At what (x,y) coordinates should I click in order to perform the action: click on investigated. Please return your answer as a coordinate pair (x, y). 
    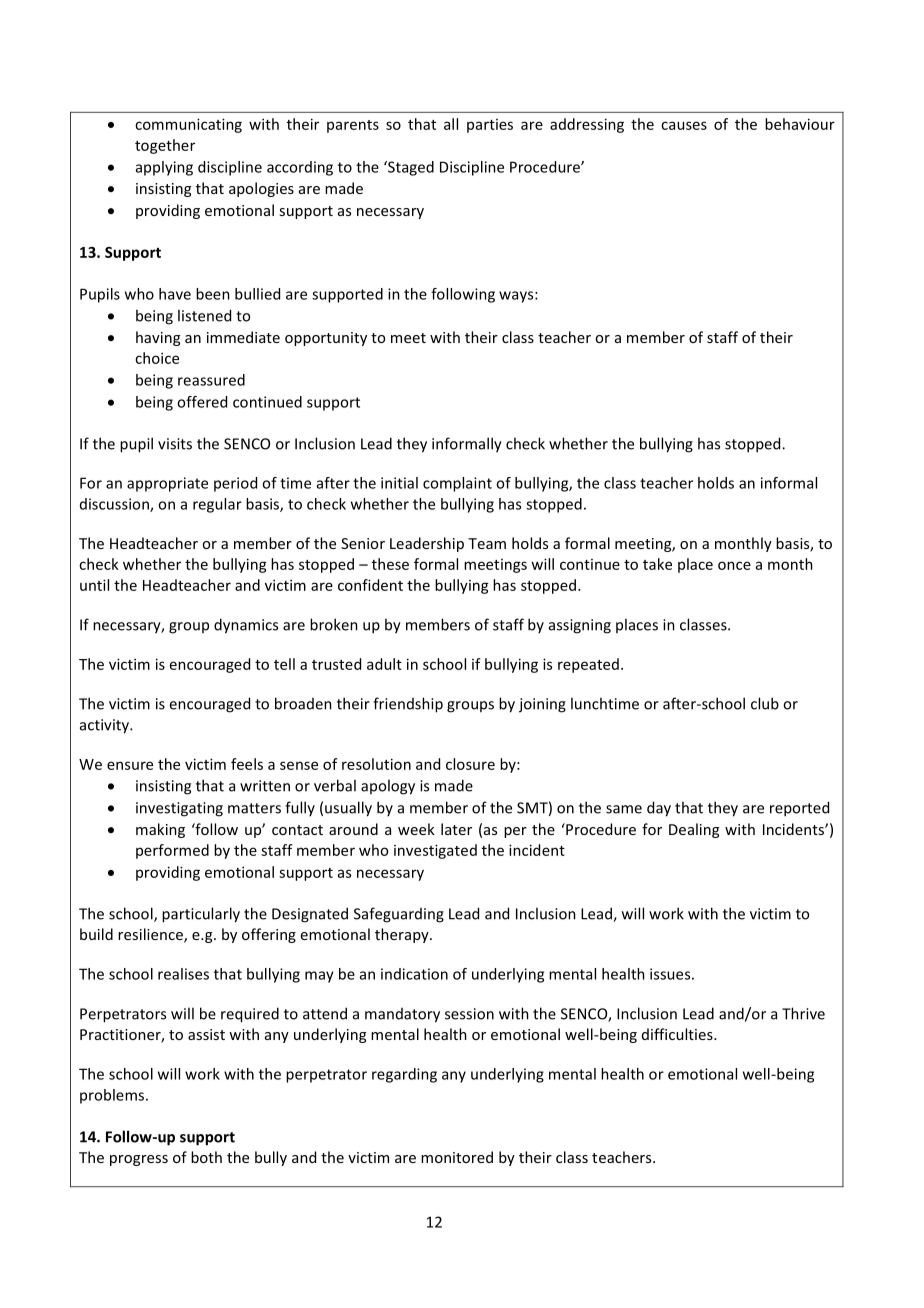
    Looking at the image, I should click on (435, 851).
